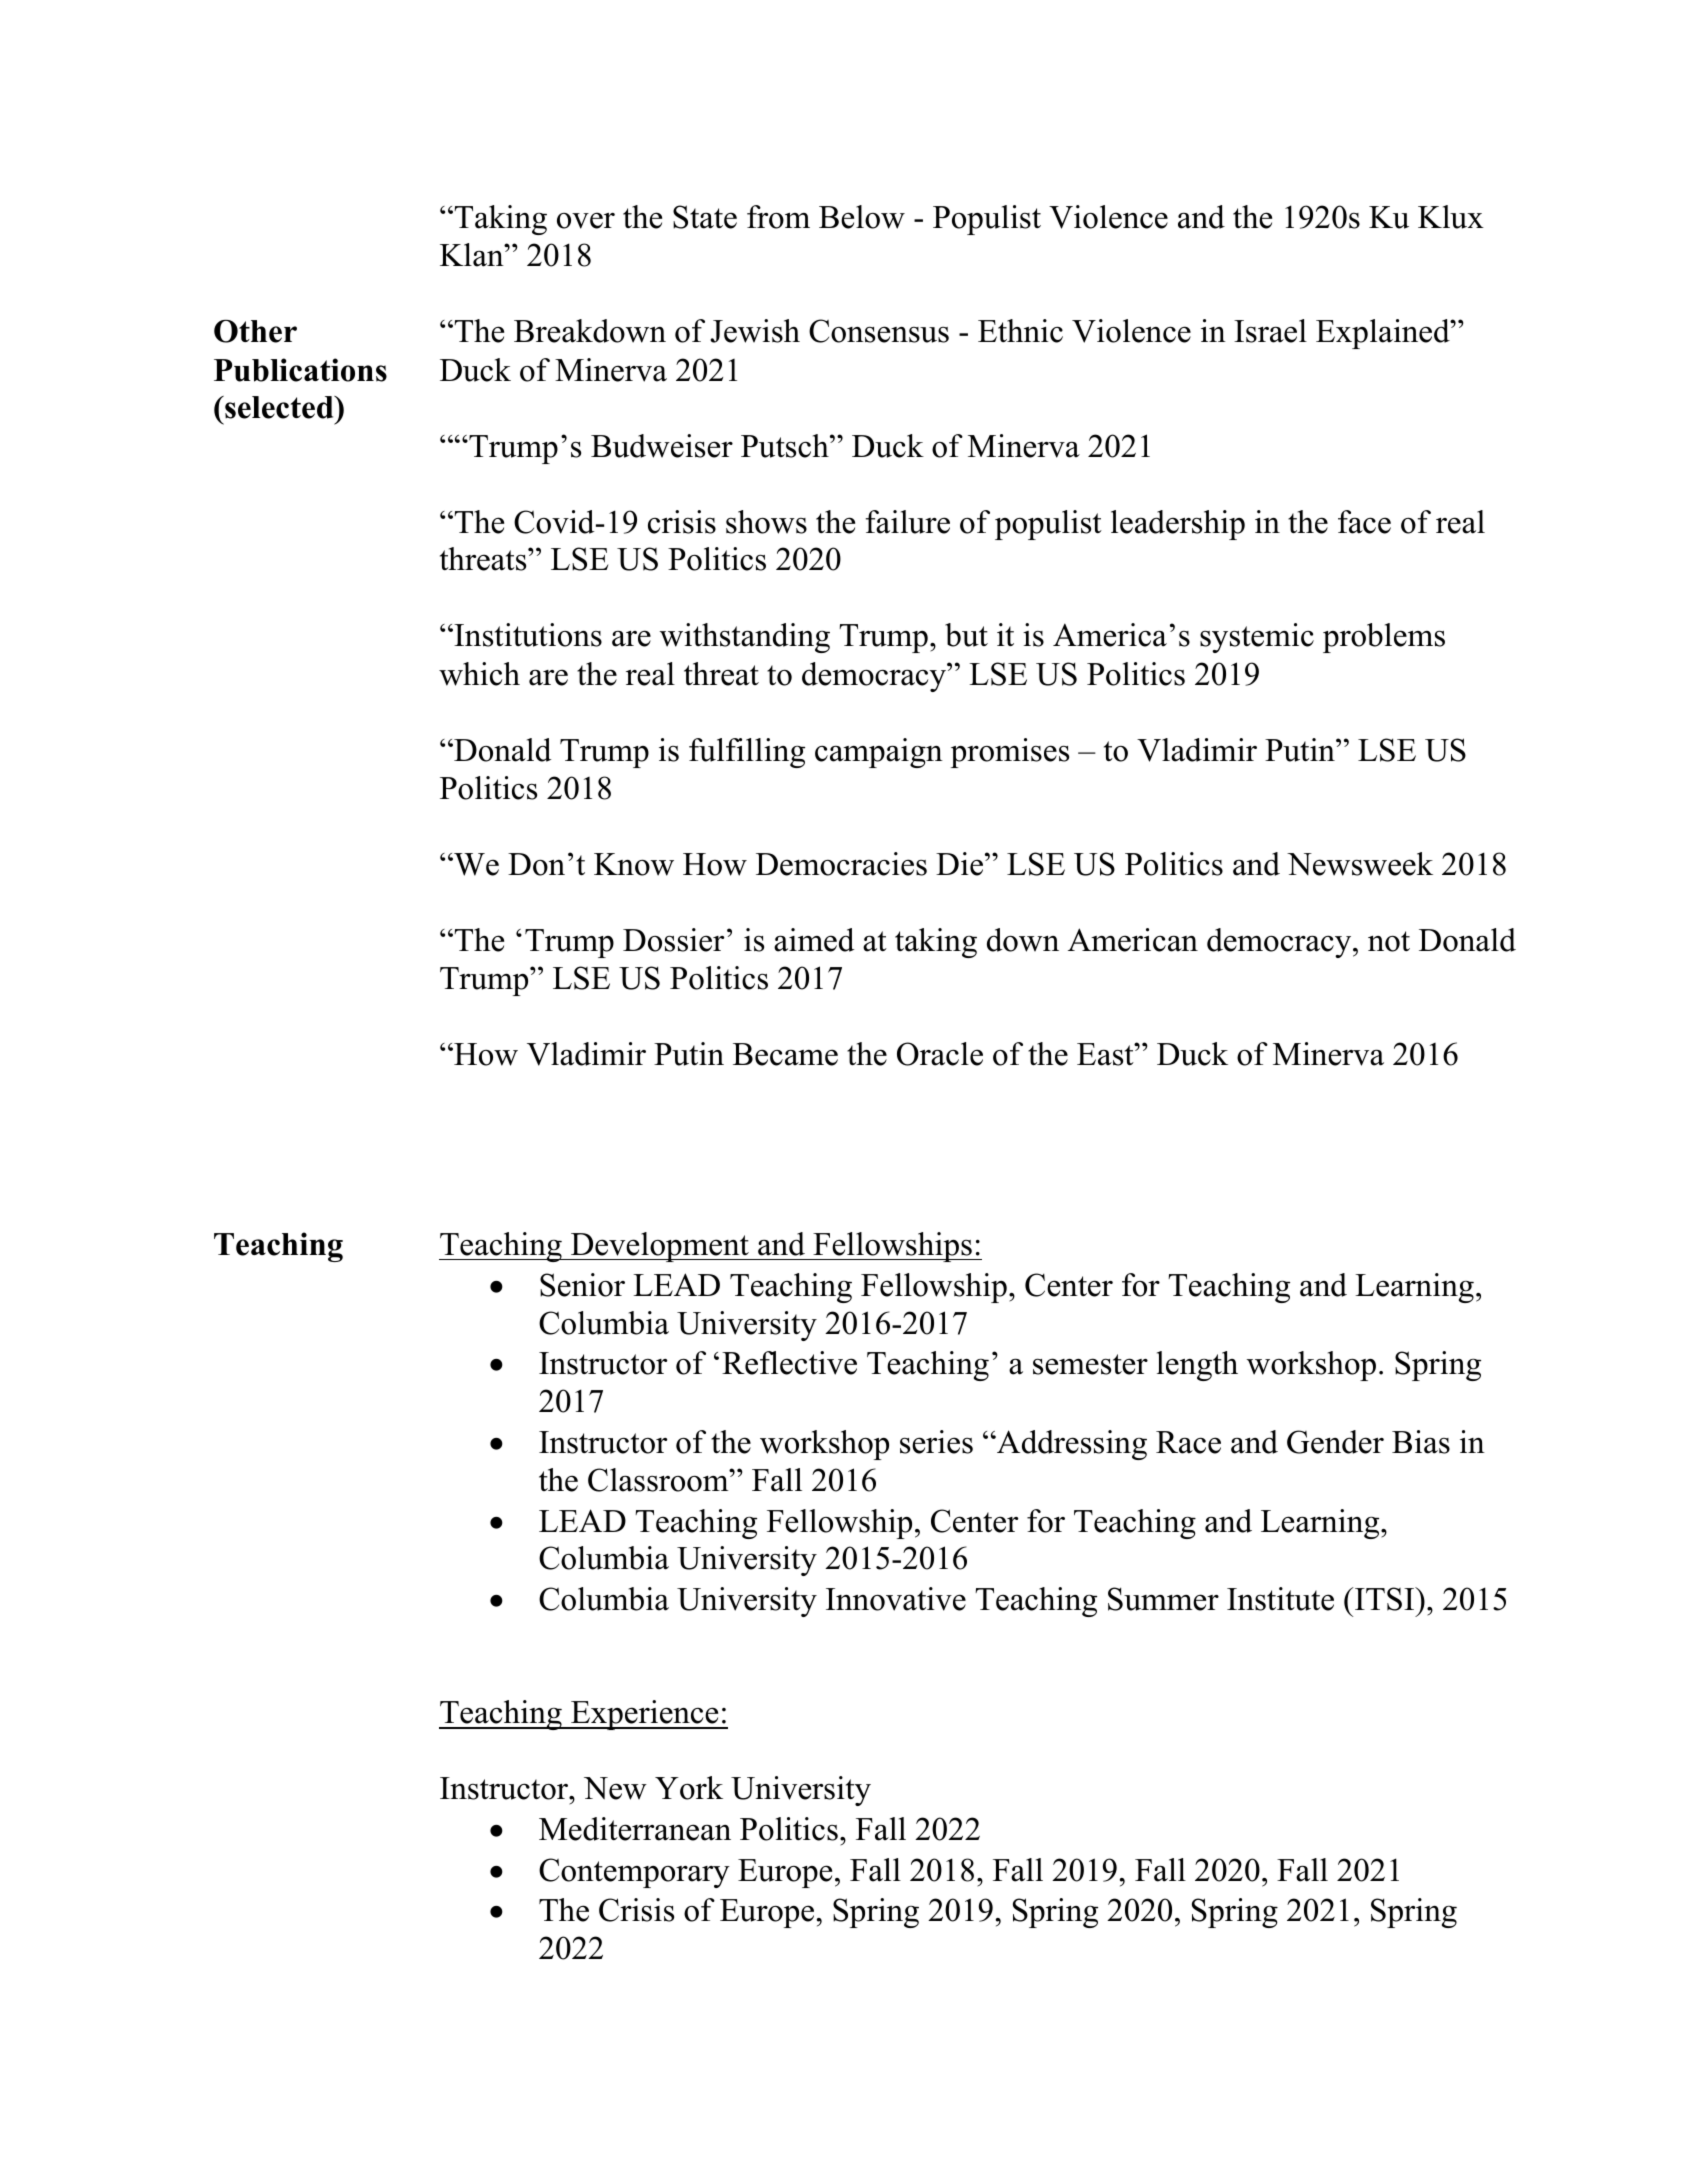 This screenshot has width=1687, height=2183. Describe the element at coordinates (582, 1285) in the screenshot. I see `Senior` at that location.
